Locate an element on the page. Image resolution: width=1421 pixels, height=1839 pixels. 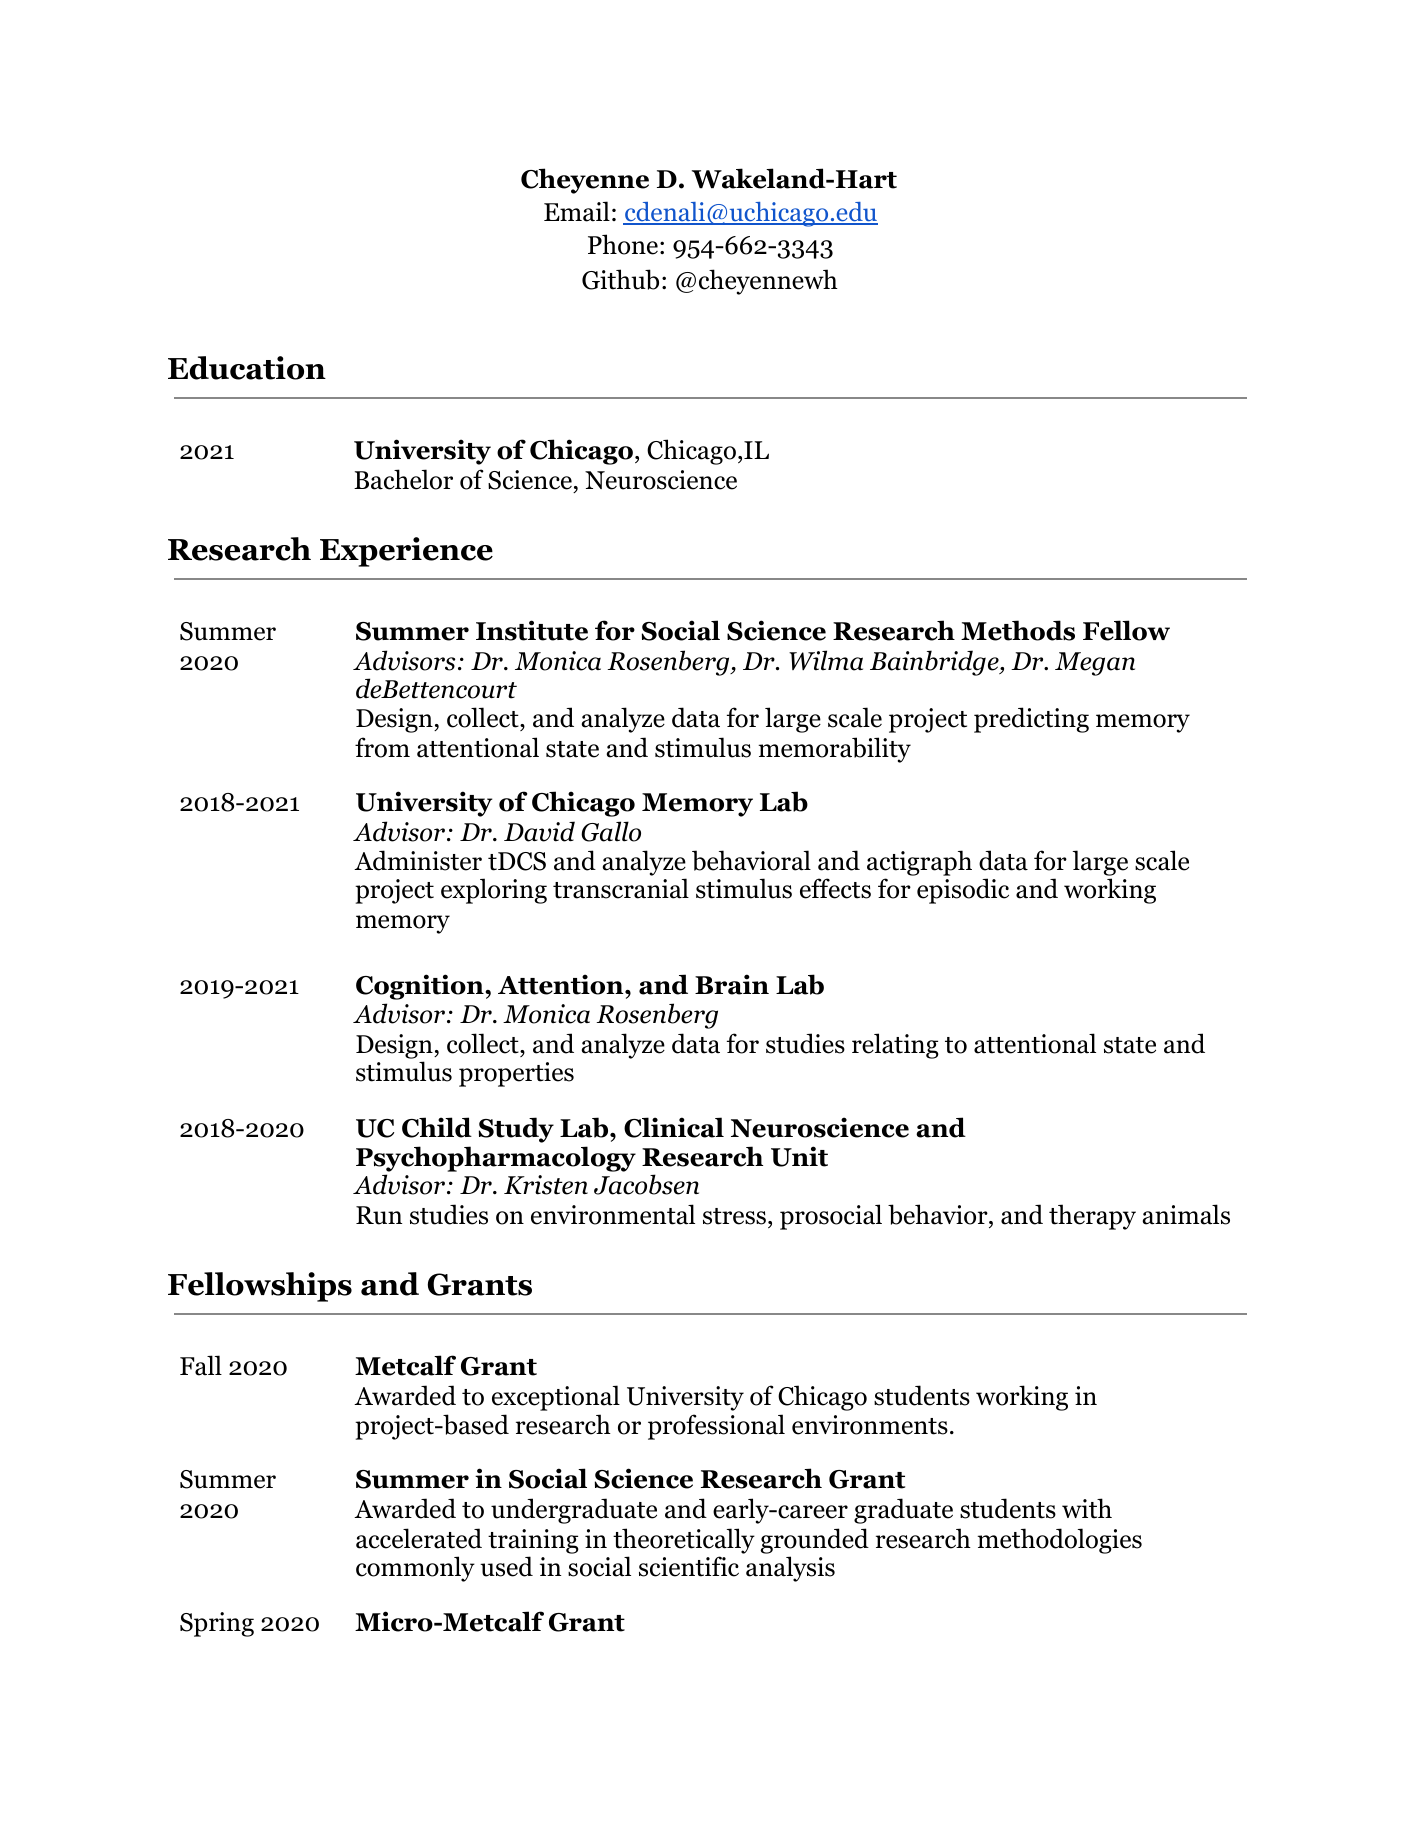
Education is located at coordinates (247, 368).
